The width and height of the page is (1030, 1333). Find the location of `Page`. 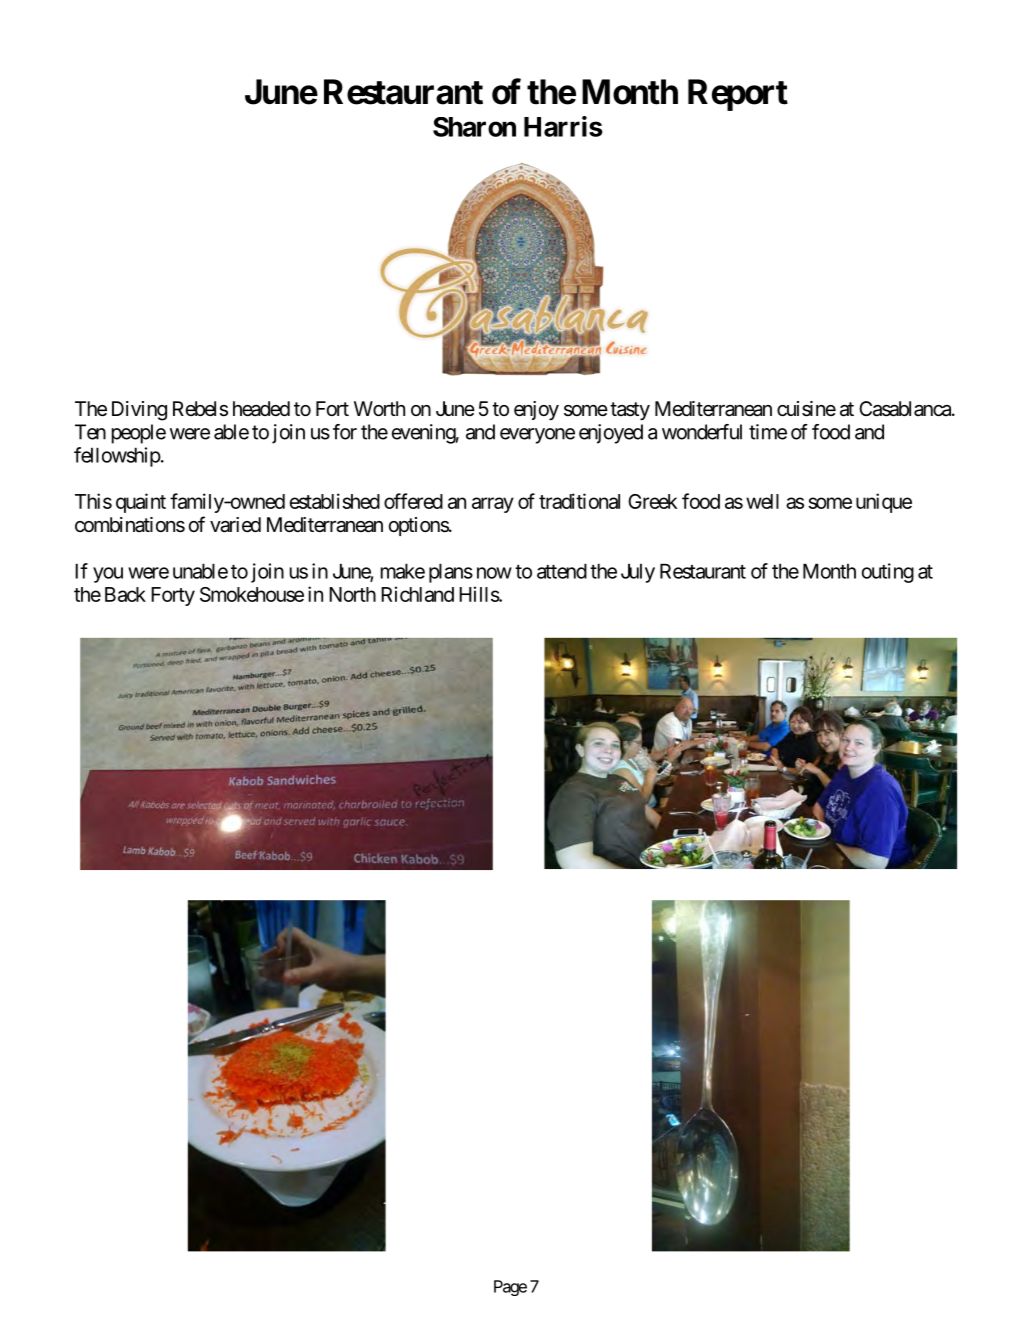

Page is located at coordinates (510, 1288).
